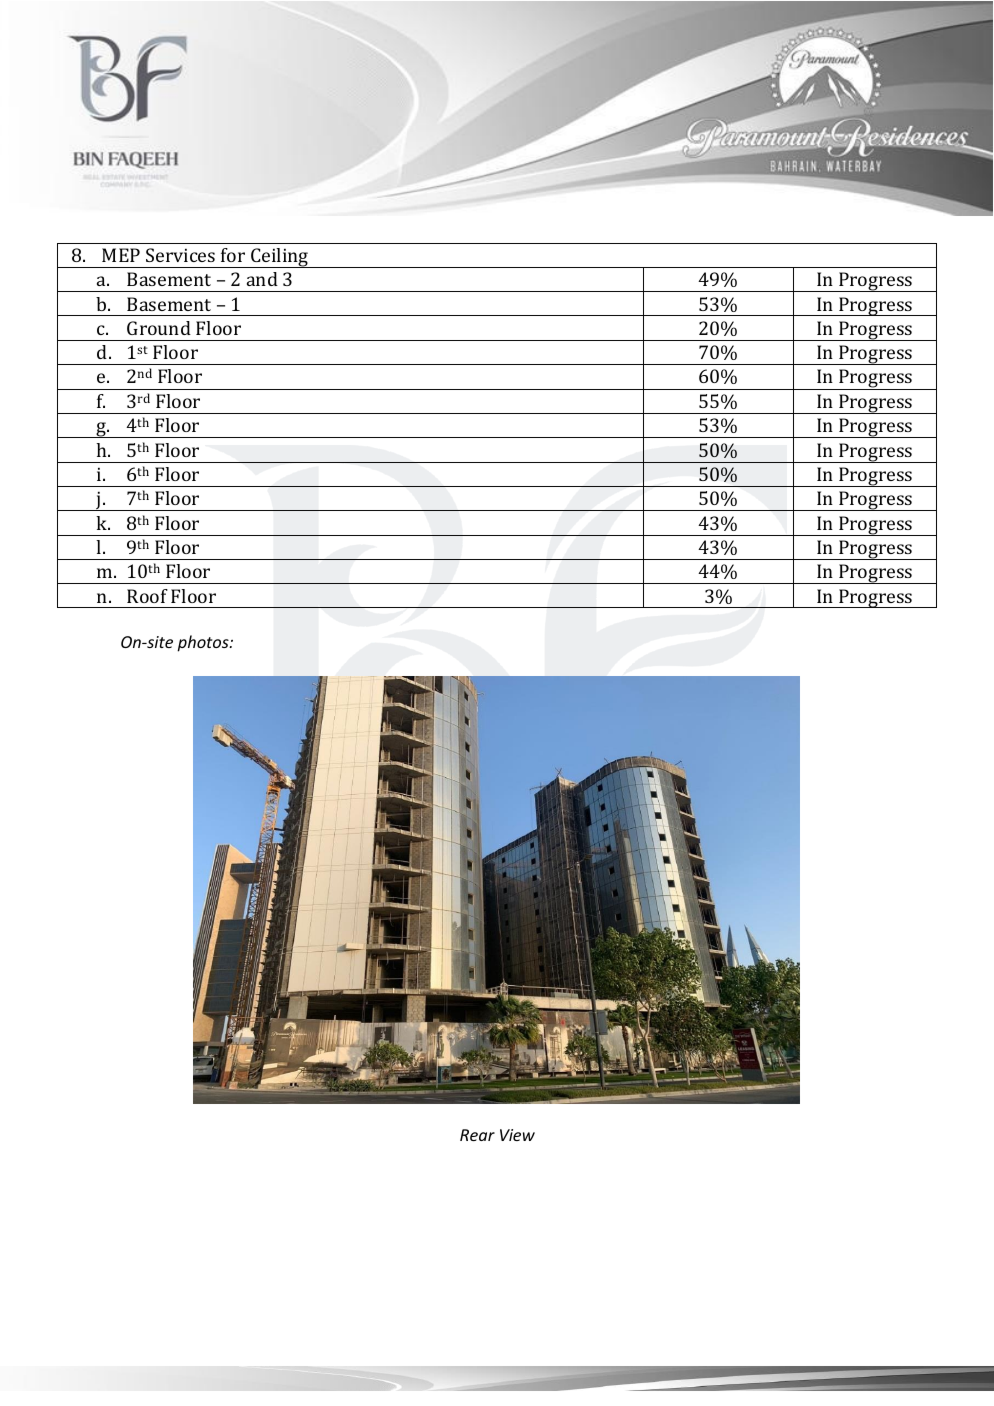 The width and height of the document is (994, 1406). I want to click on Services, so click(180, 255).
